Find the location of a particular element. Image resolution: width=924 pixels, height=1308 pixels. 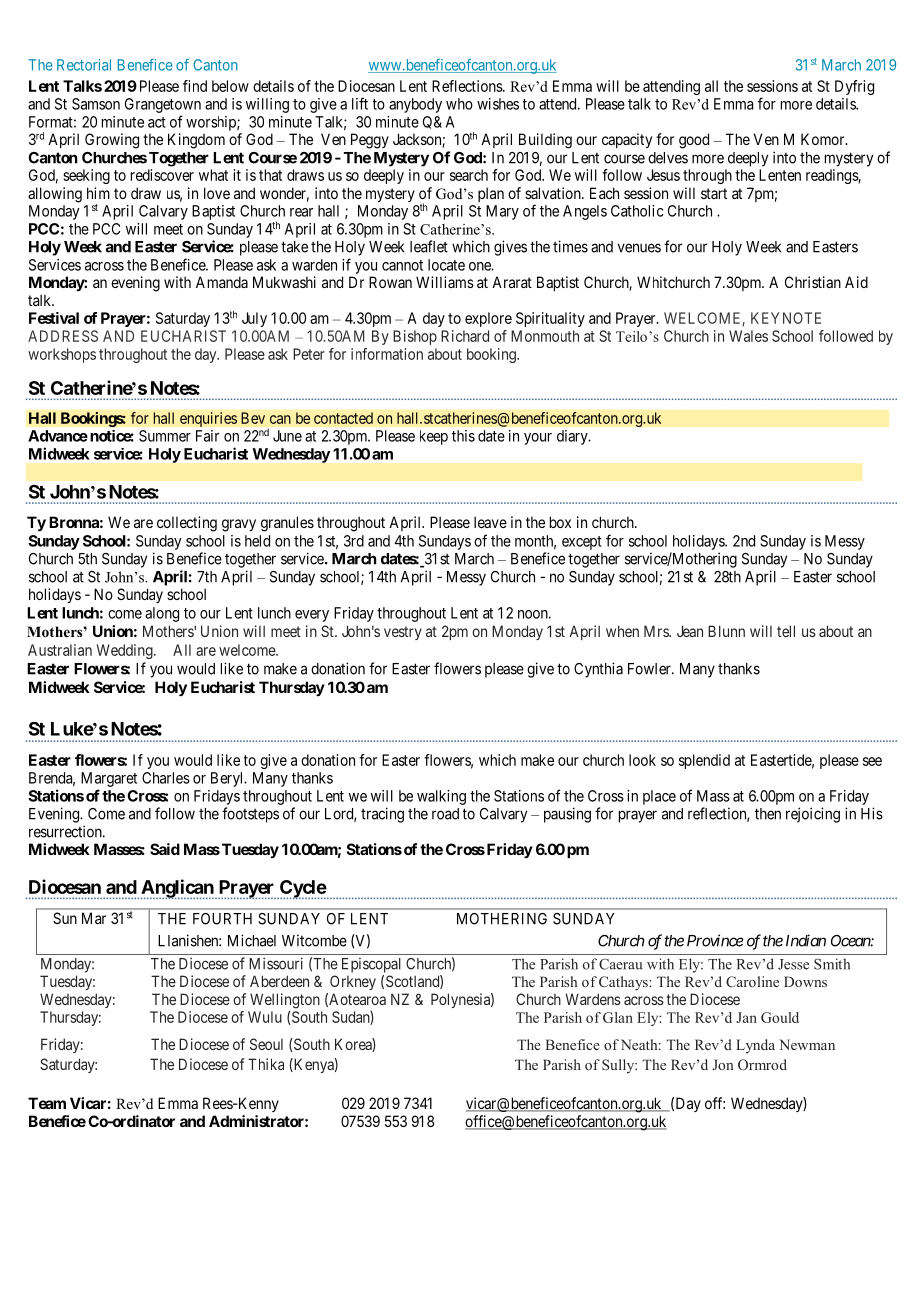

Wales is located at coordinates (748, 336).
